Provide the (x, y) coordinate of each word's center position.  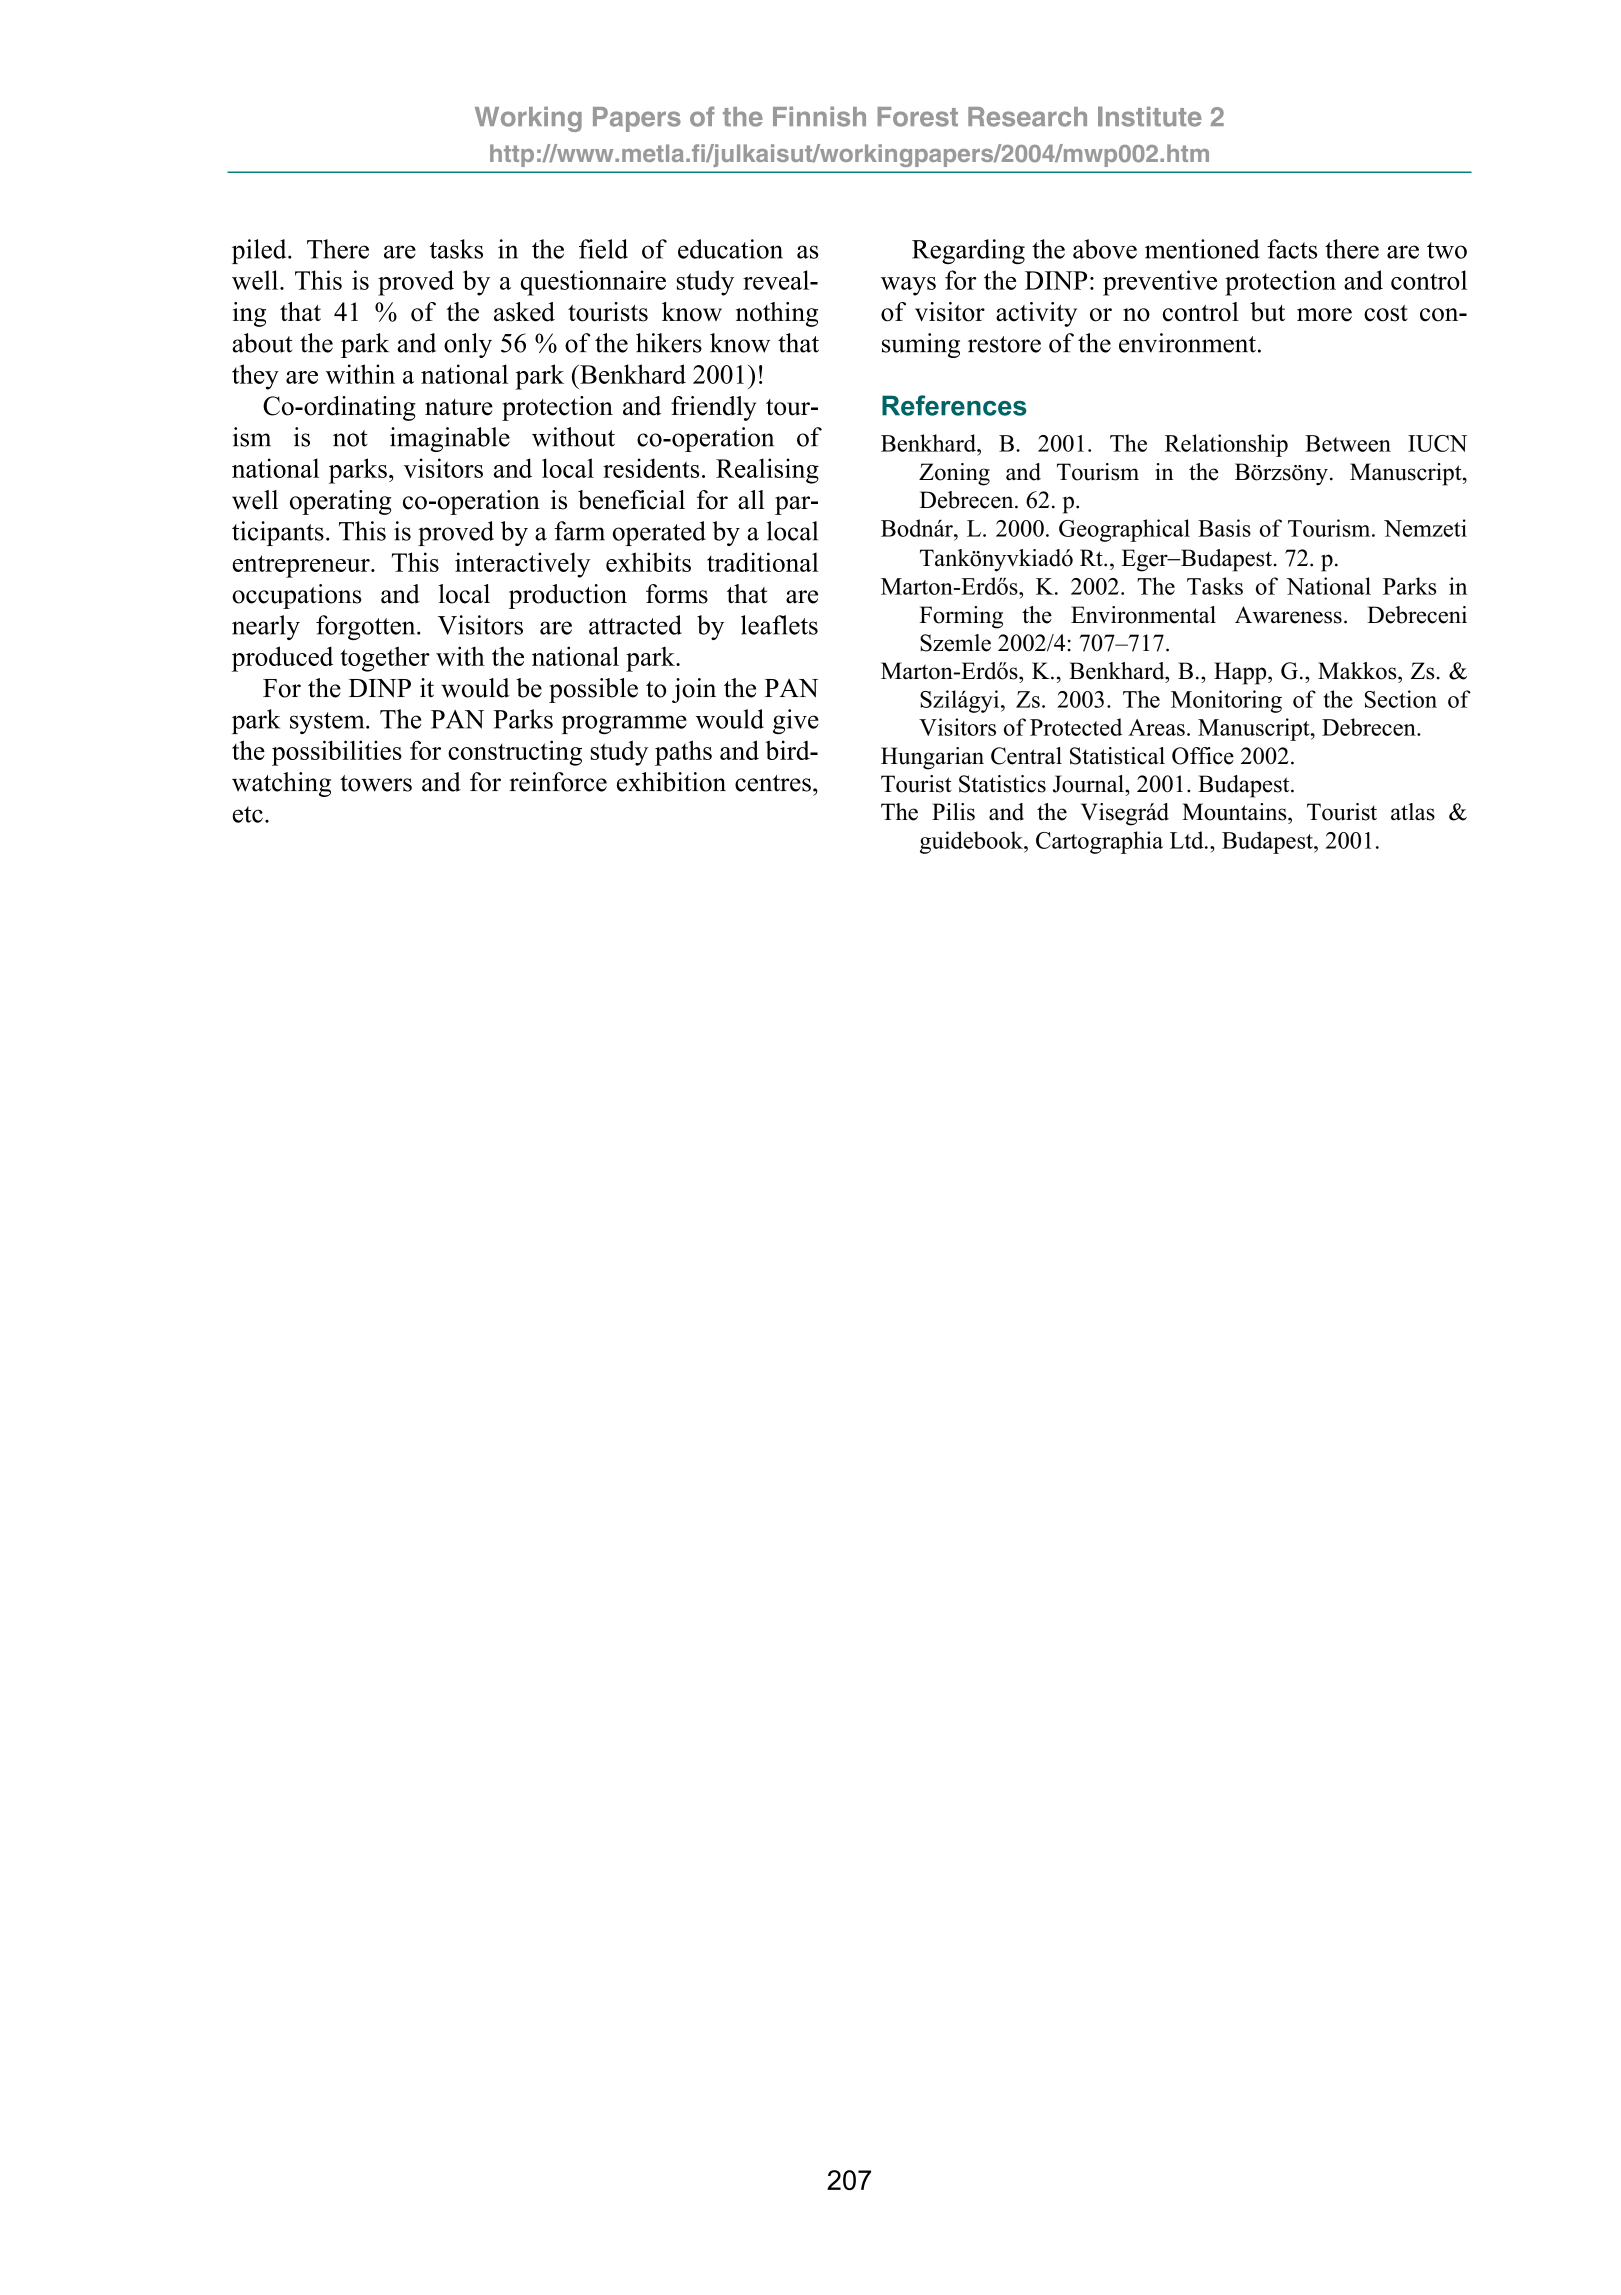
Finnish (819, 116)
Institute (1150, 116)
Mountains (1235, 812)
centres (773, 783)
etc (247, 814)
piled (260, 251)
